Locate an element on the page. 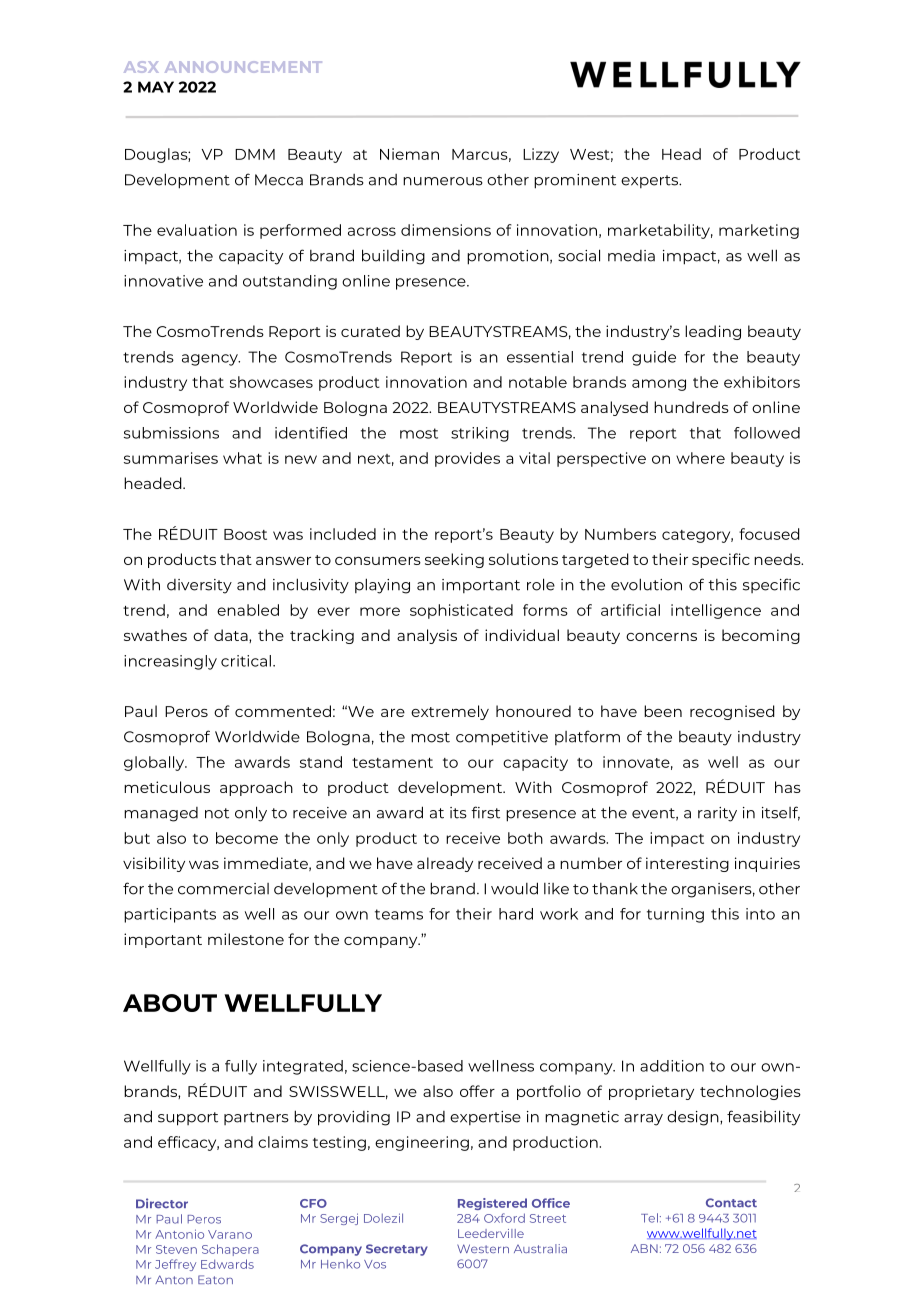  marketing is located at coordinates (759, 231).
